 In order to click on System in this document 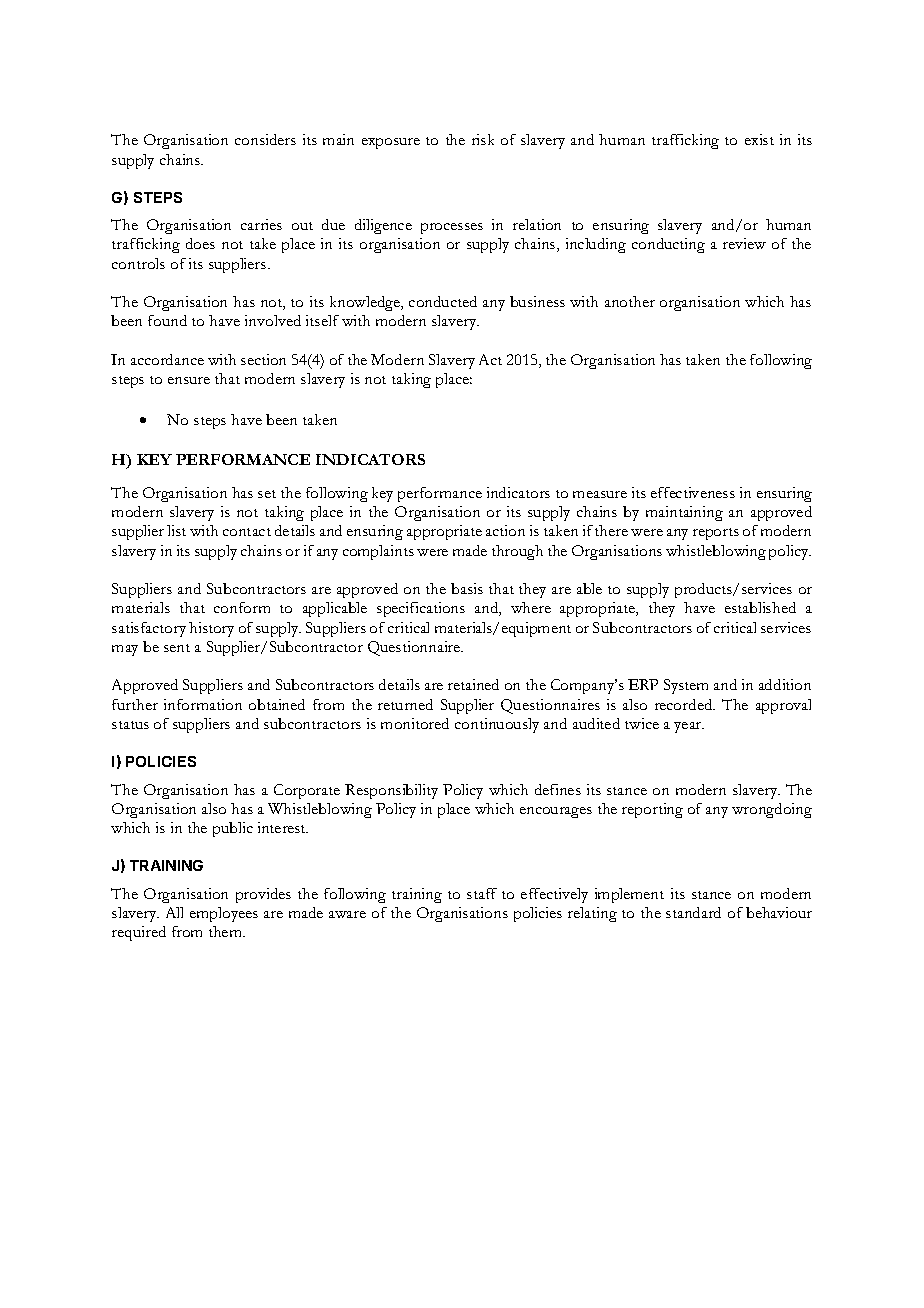, I will do `click(686, 686)`.
